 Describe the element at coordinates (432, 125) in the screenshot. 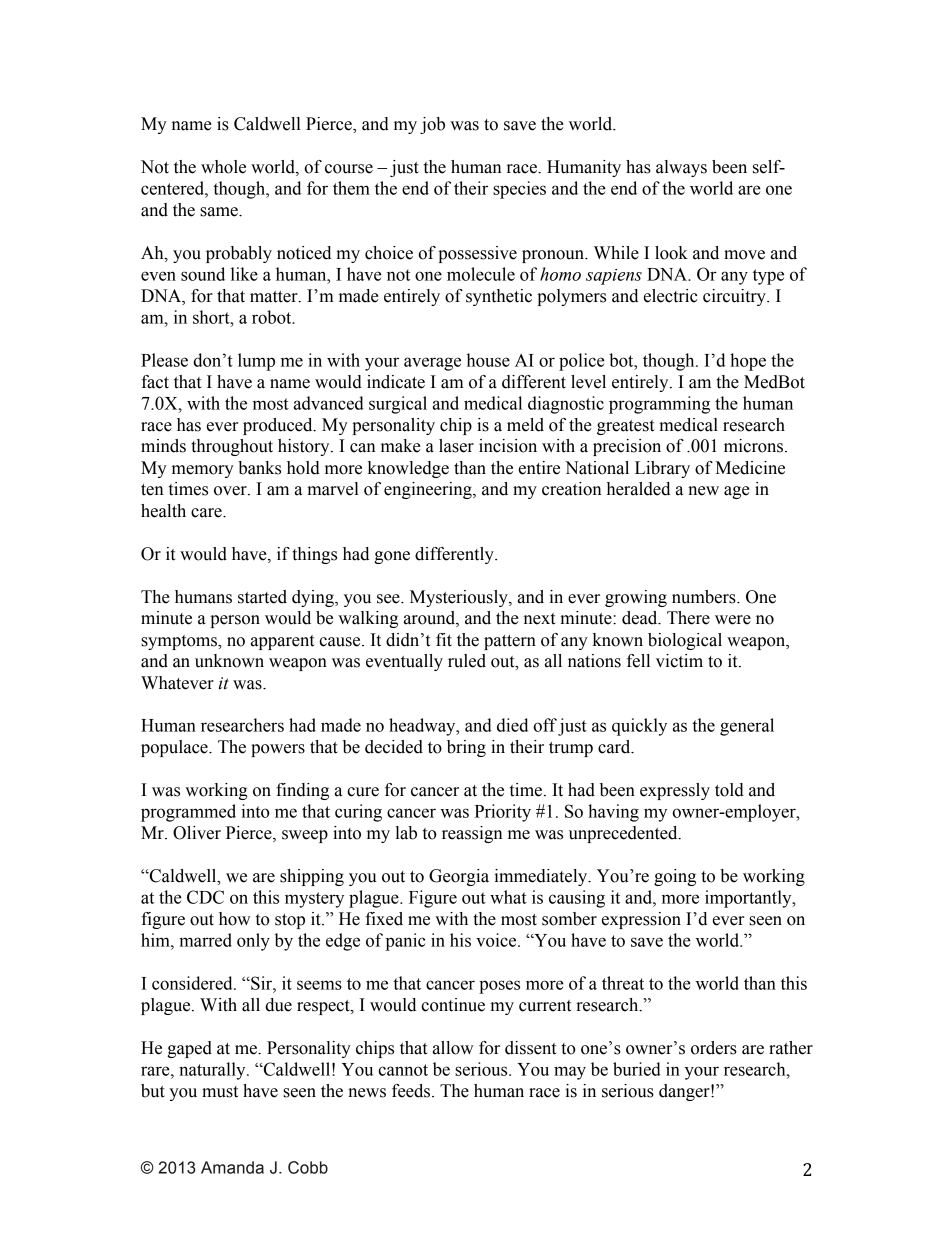

I see `job` at that location.
